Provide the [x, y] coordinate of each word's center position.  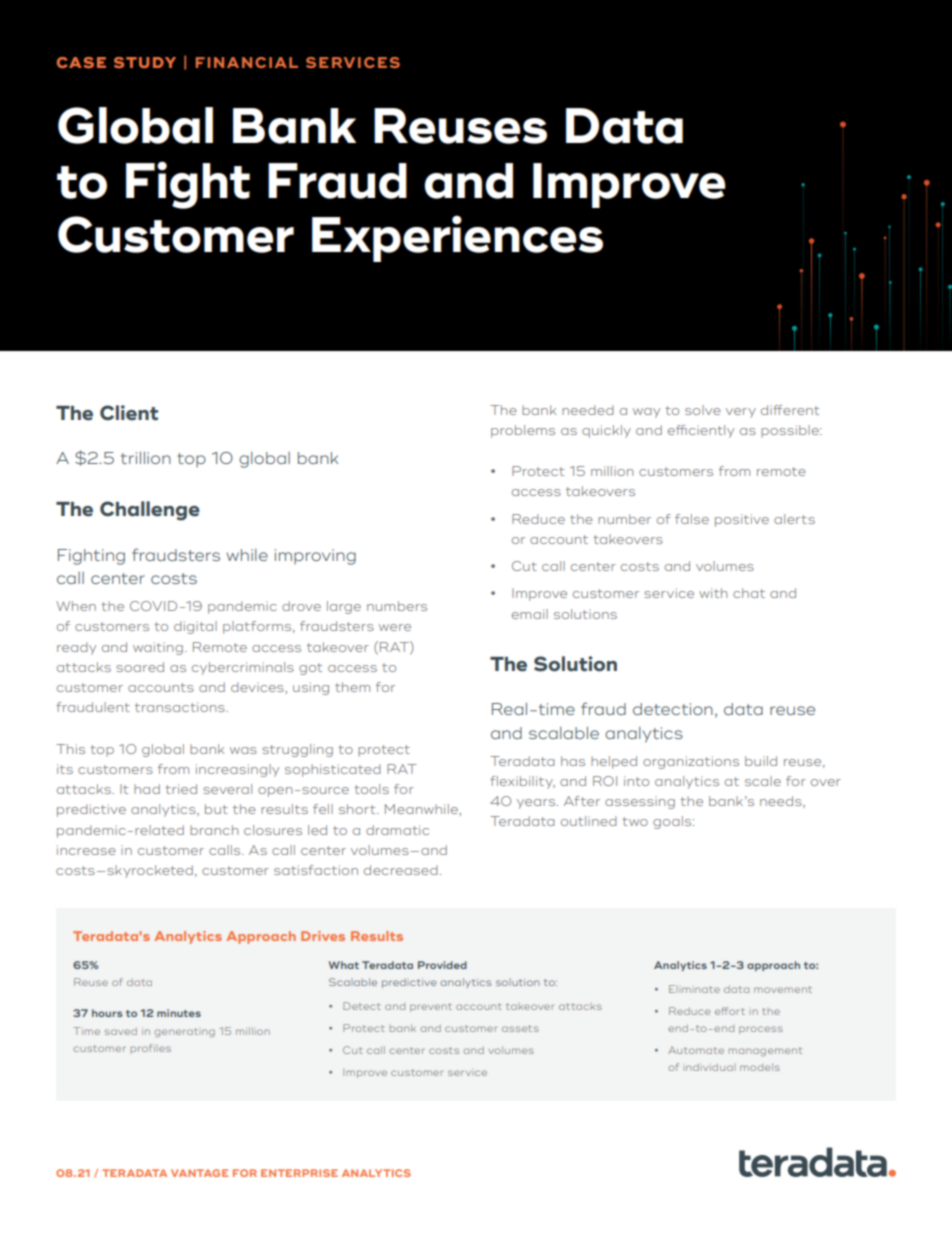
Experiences [457, 238]
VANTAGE [199, 1173]
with [713, 593]
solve [703, 410]
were [395, 627]
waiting [158, 648]
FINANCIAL [247, 62]
